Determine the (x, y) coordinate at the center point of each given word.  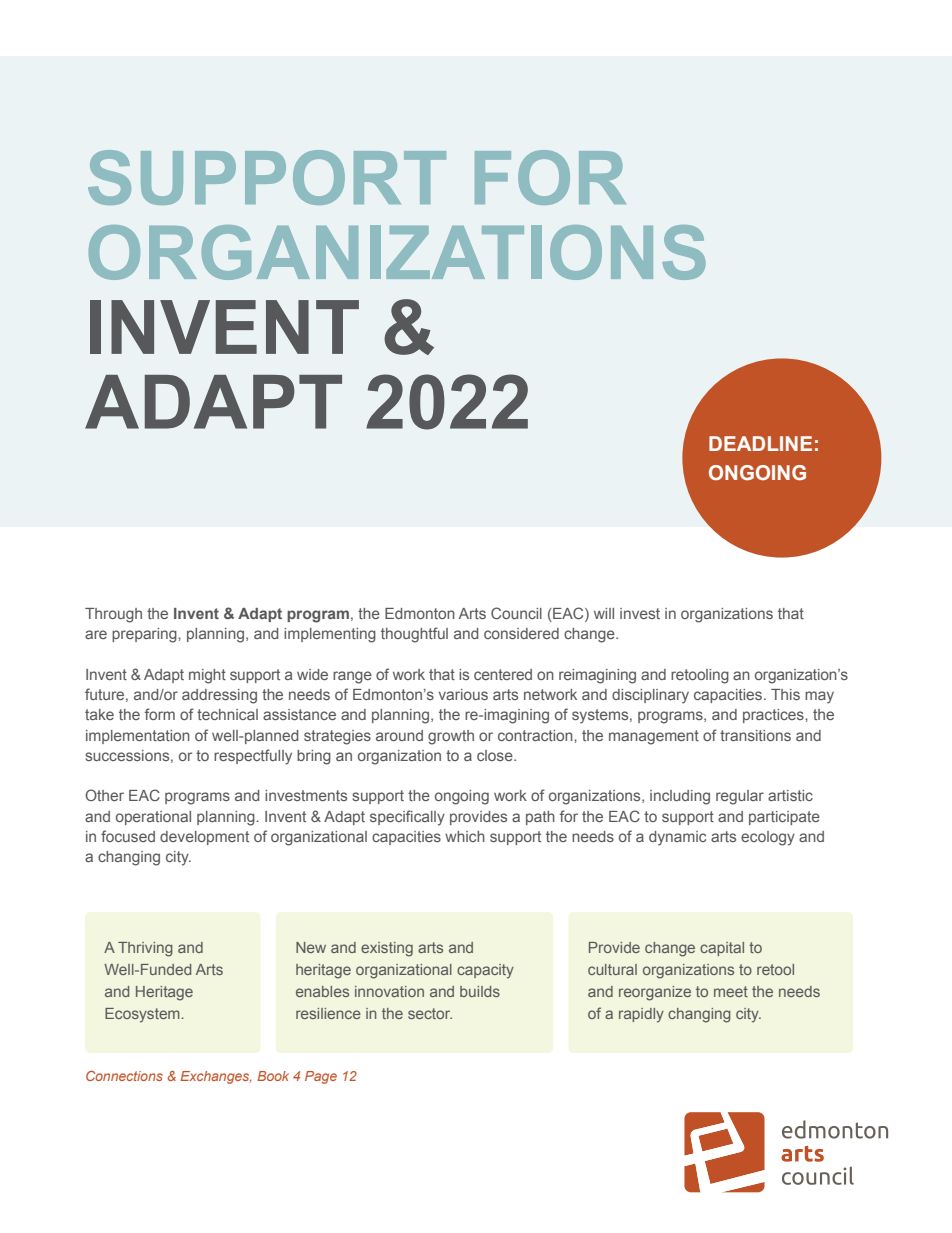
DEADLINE (760, 443)
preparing (145, 635)
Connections (124, 1076)
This (785, 694)
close (496, 755)
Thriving (145, 949)
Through (113, 615)
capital (722, 949)
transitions (755, 735)
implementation (138, 737)
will (604, 613)
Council (516, 613)
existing (387, 949)
